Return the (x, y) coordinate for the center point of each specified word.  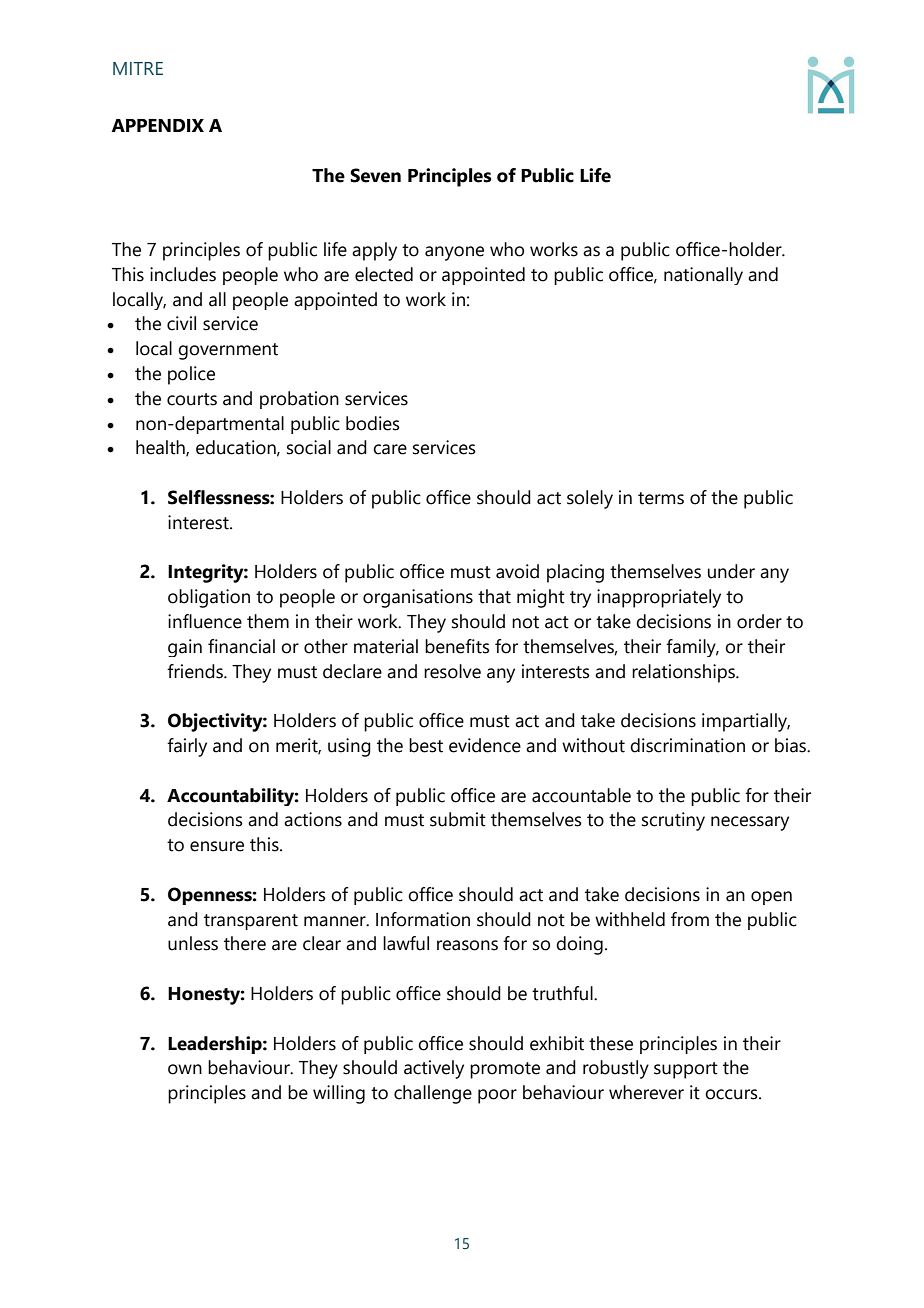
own (185, 1069)
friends (196, 671)
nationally (703, 276)
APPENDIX (157, 125)
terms (661, 498)
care (390, 449)
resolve (452, 671)
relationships (684, 673)
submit (458, 819)
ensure (217, 846)
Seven (375, 175)
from (690, 919)
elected (384, 274)
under (731, 571)
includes (183, 274)
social (309, 447)
